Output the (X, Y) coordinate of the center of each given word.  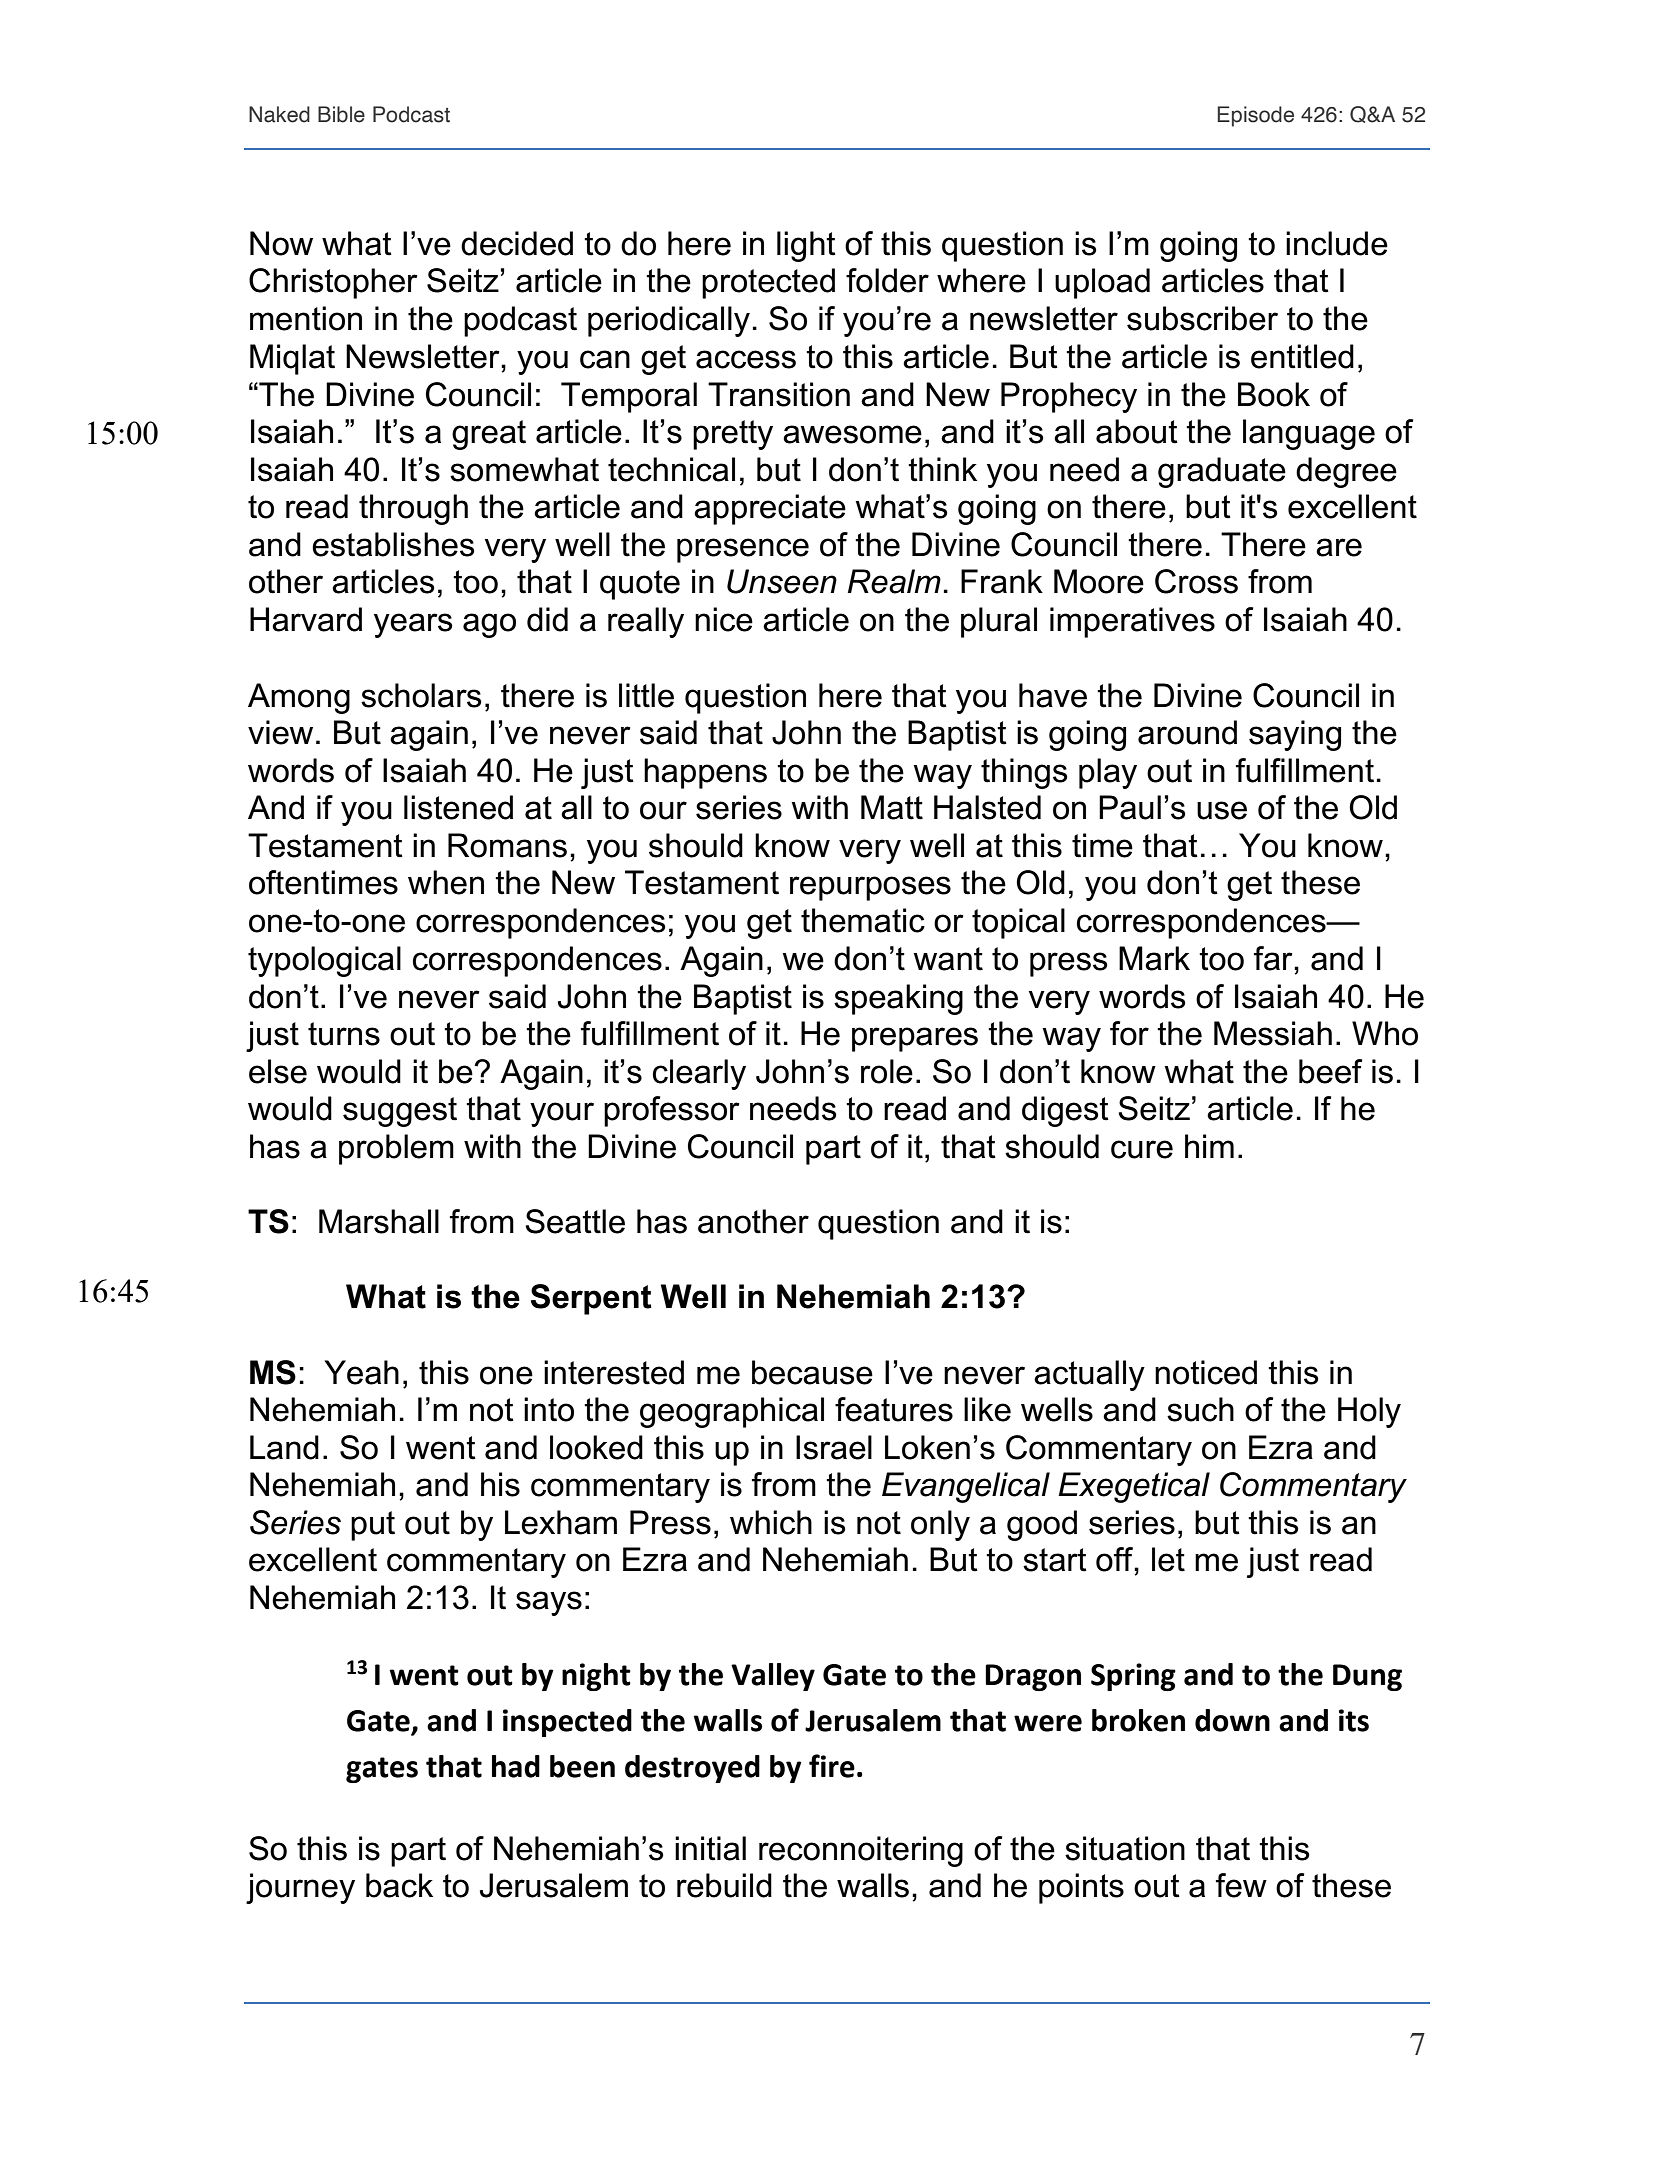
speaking (898, 999)
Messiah (1273, 1033)
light (806, 246)
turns (344, 1034)
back (399, 1885)
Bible (341, 114)
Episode (1255, 116)
